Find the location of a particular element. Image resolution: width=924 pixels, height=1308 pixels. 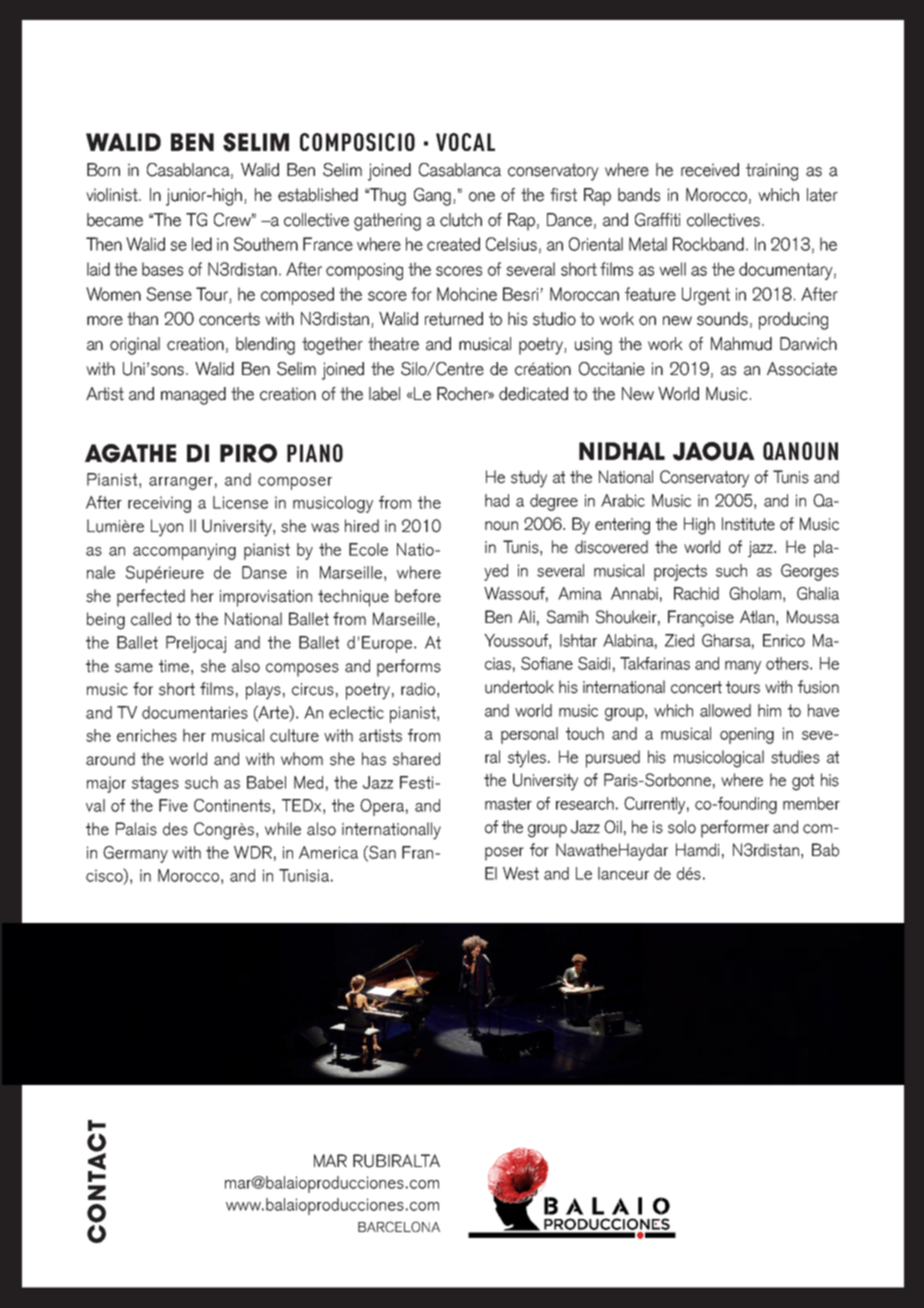

received is located at coordinates (710, 170).
